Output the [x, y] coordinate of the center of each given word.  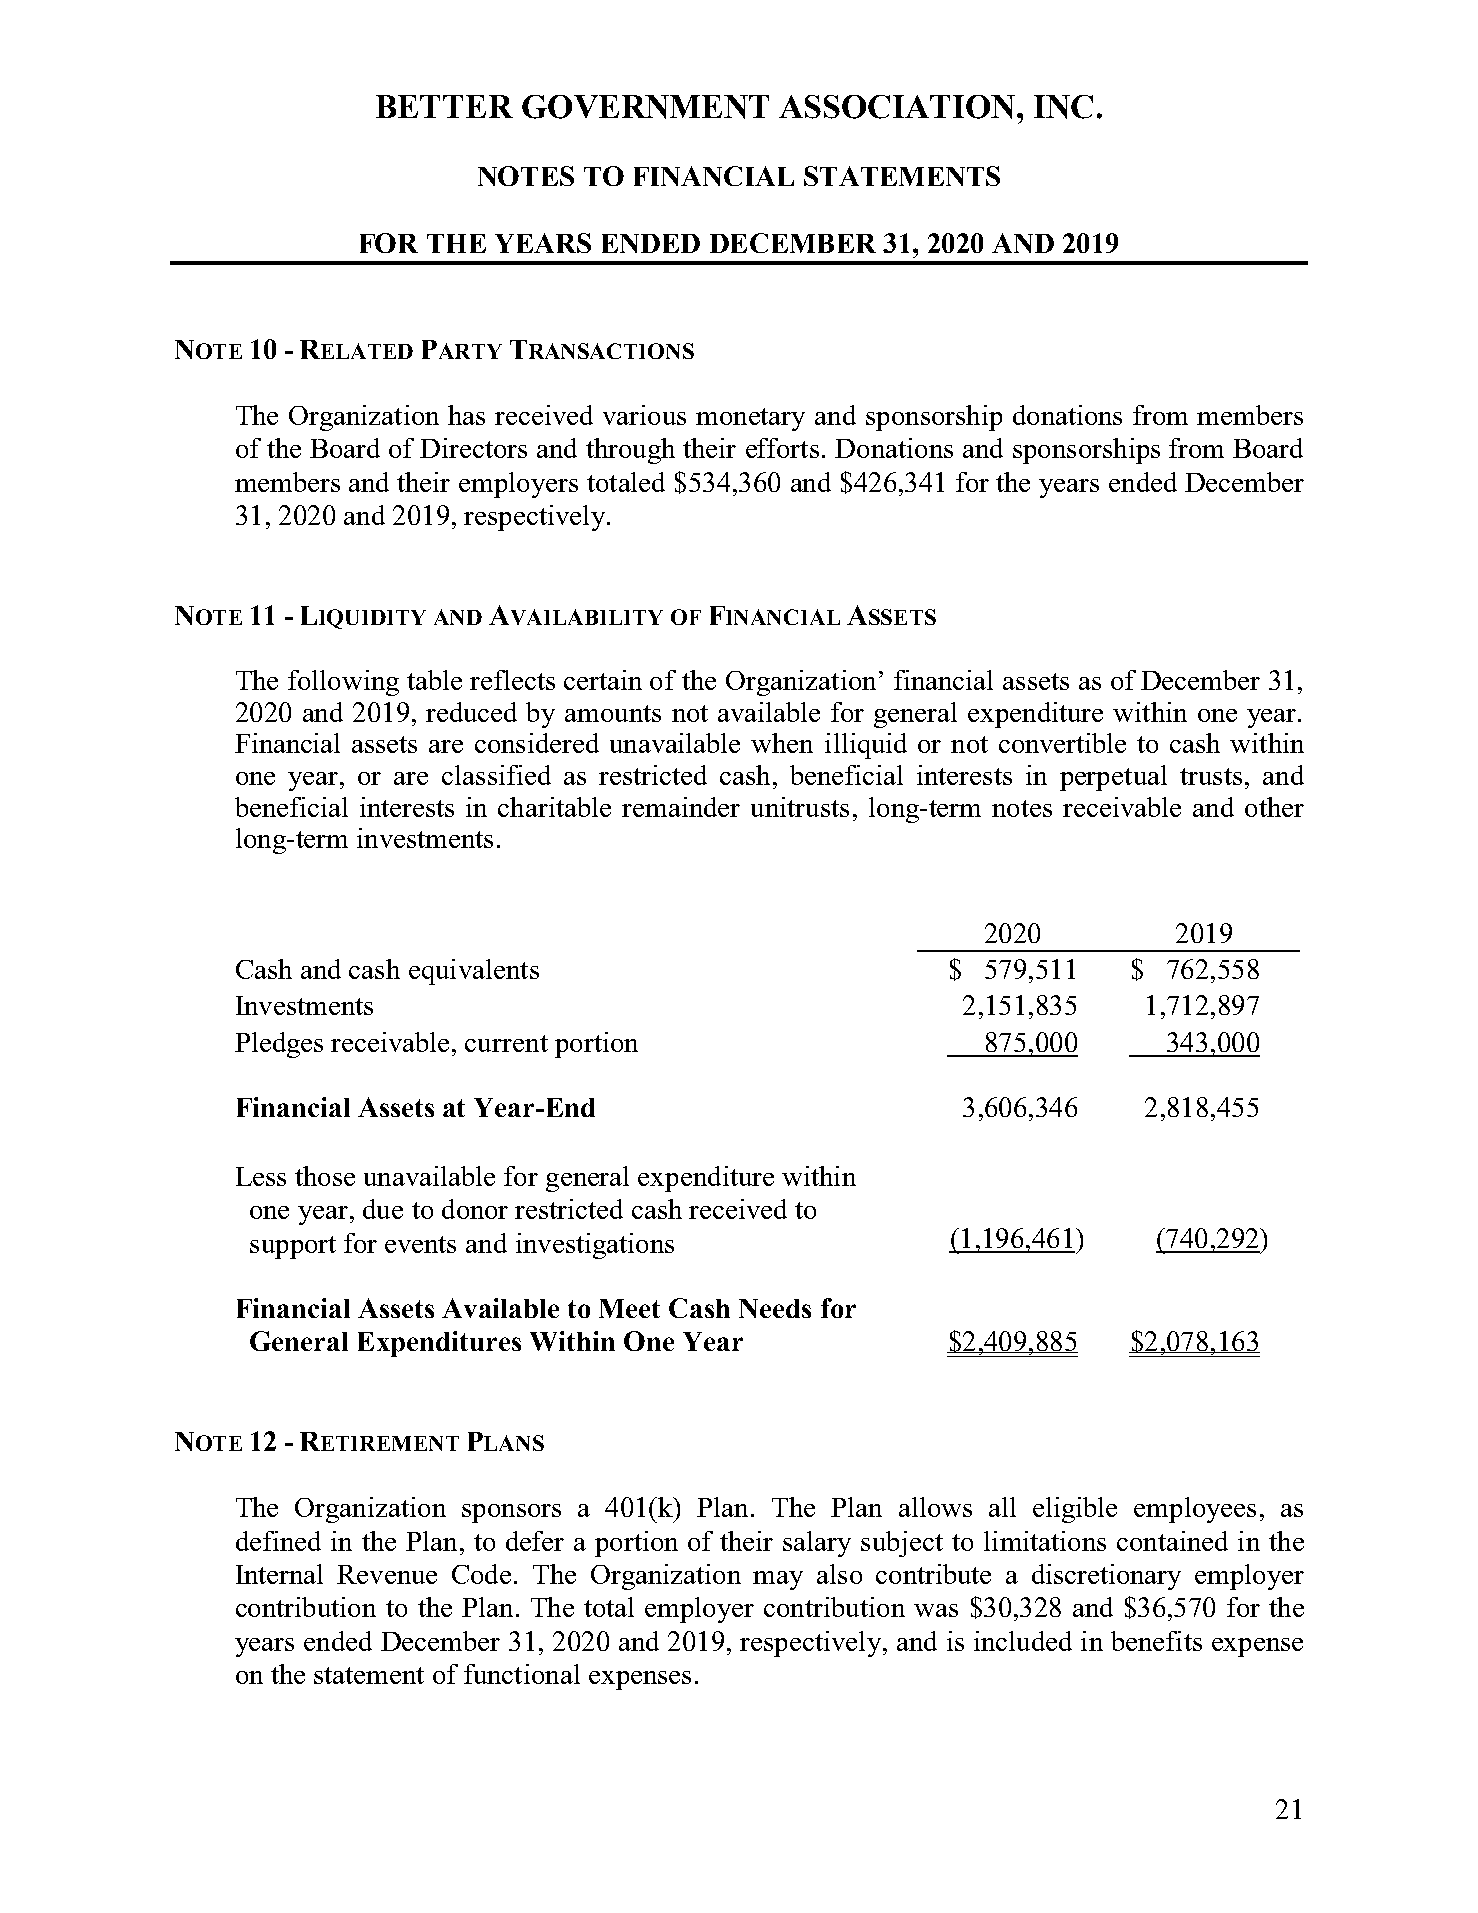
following [343, 683]
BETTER [444, 106]
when [782, 743]
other [1274, 807]
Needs [775, 1308]
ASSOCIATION [898, 107]
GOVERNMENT [645, 107]
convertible [1062, 743]
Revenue [387, 1574]
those [325, 1176]
